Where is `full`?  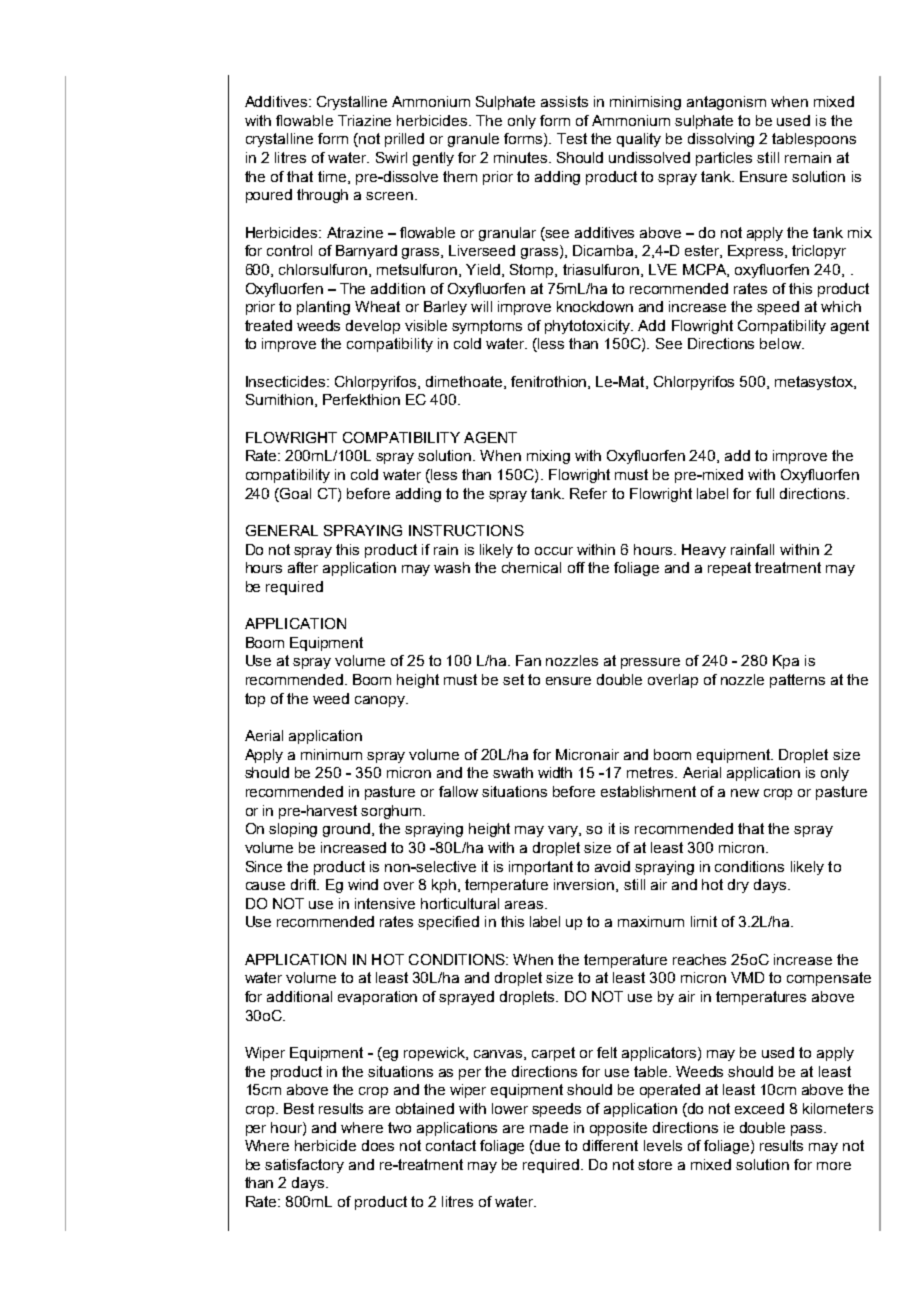
full is located at coordinates (765, 493).
